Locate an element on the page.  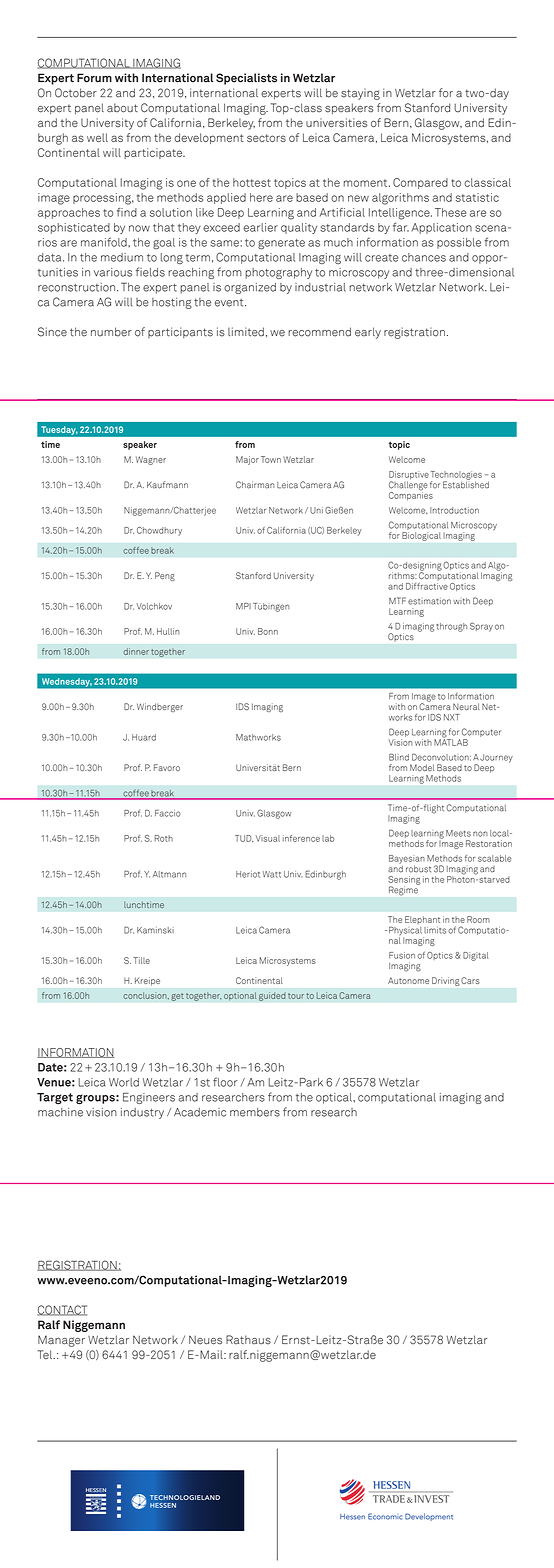
well is located at coordinates (97, 137).
